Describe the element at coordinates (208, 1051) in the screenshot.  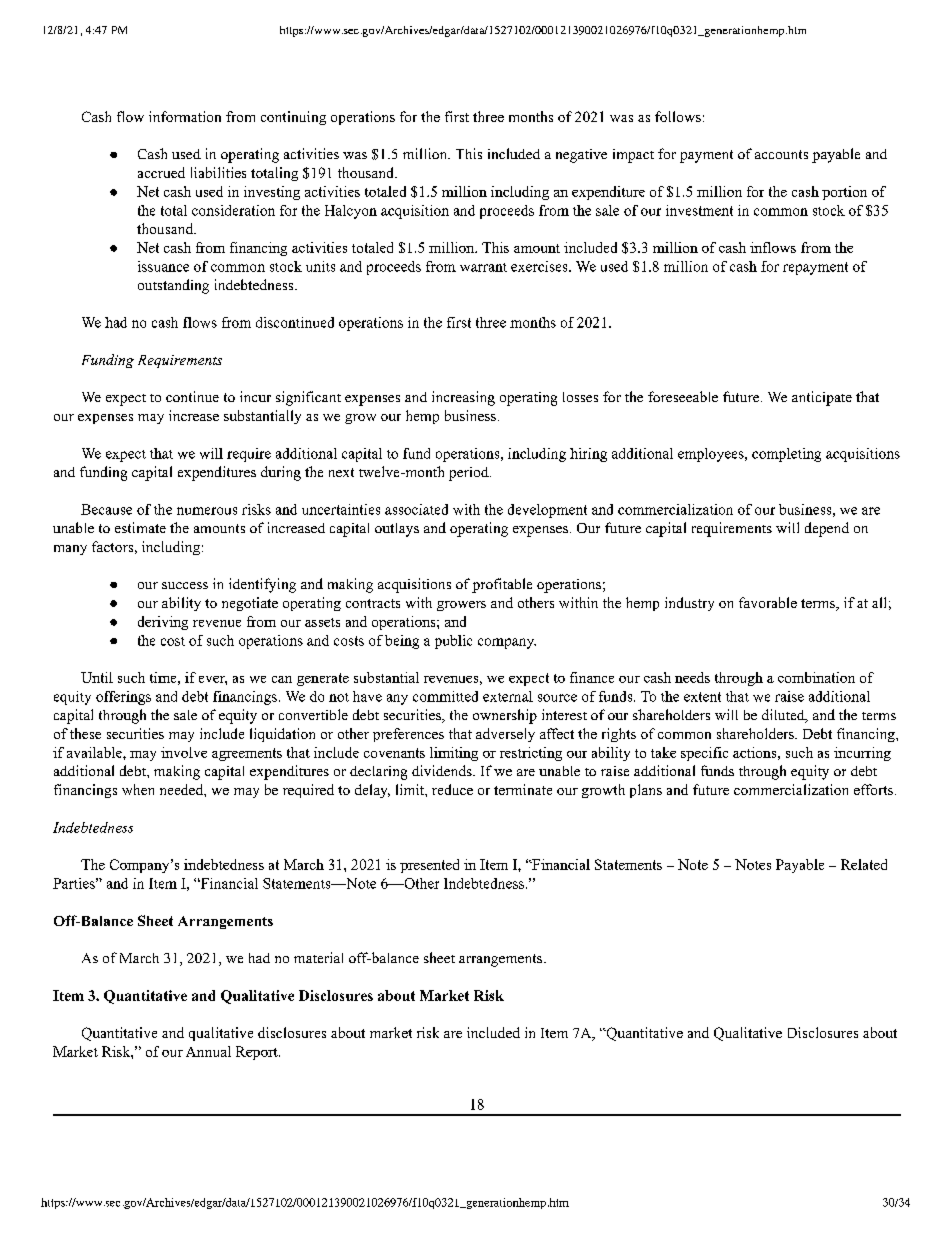
I see `Annual` at that location.
